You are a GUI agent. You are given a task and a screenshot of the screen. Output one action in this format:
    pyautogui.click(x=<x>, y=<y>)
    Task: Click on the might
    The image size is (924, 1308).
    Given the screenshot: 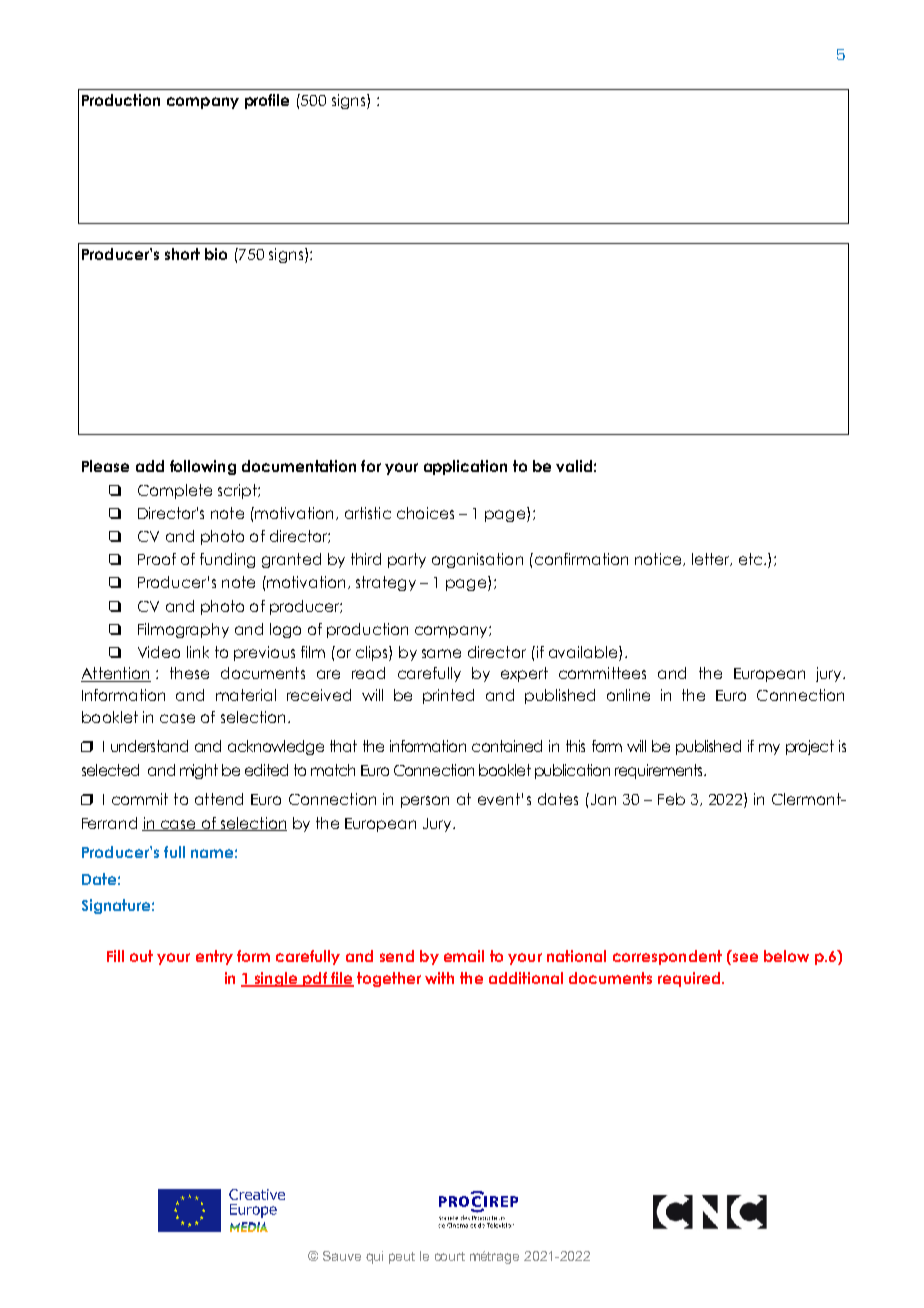 What is the action you would take?
    pyautogui.click(x=199, y=771)
